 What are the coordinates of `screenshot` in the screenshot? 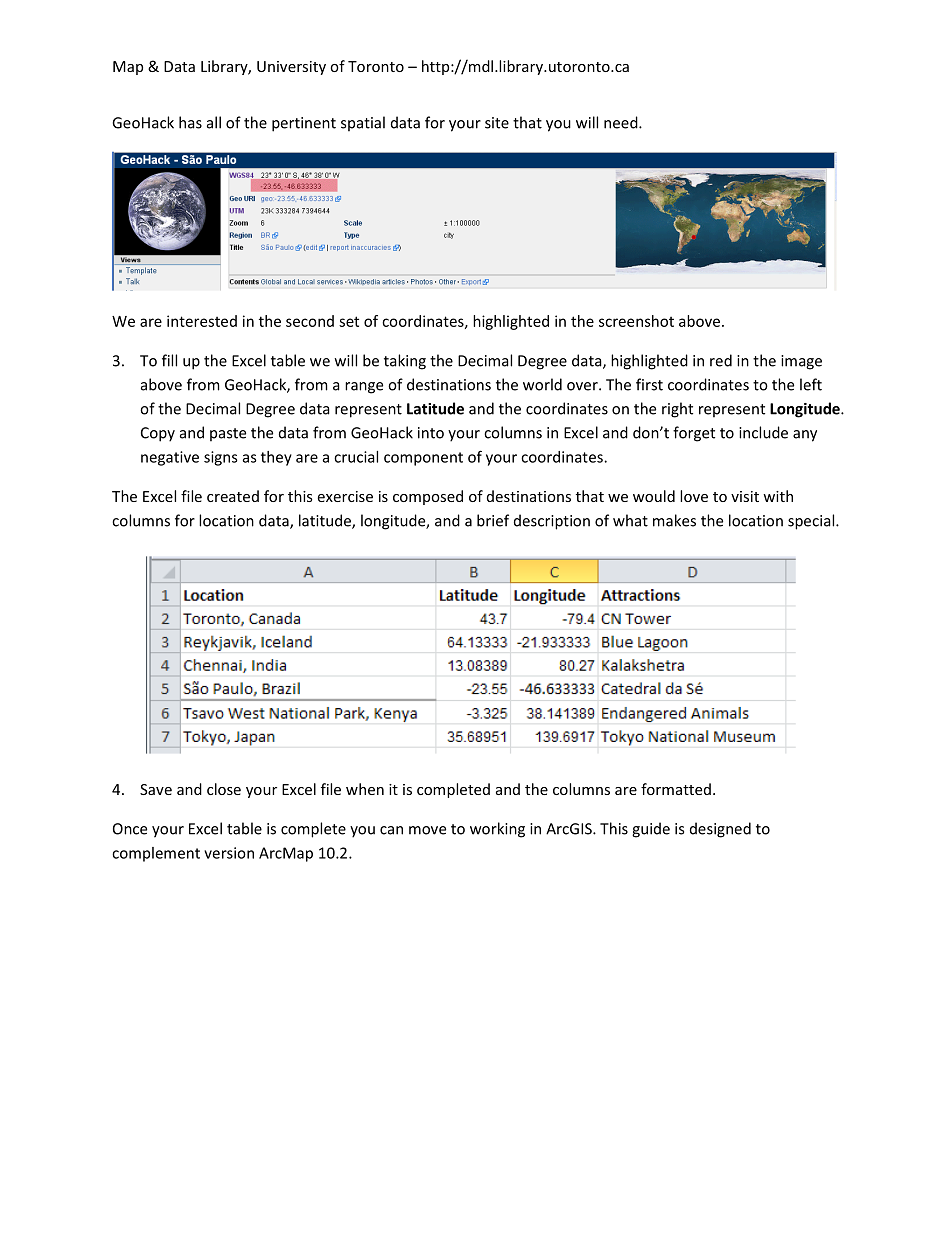 It's located at (636, 321).
